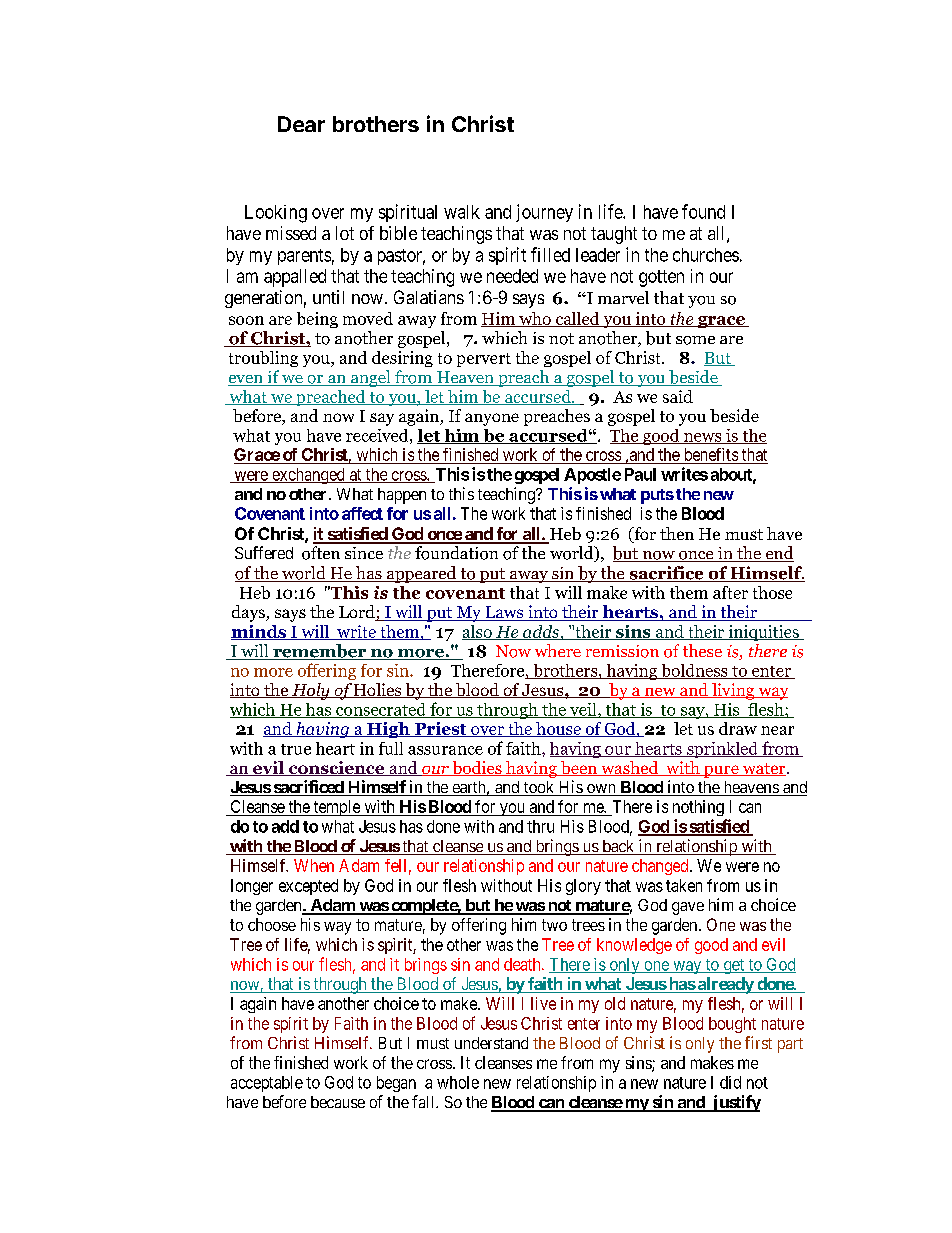 Image resolution: width=952 pixels, height=1233 pixels. Describe the element at coordinates (544, 213) in the page. I see `journey` at that location.
